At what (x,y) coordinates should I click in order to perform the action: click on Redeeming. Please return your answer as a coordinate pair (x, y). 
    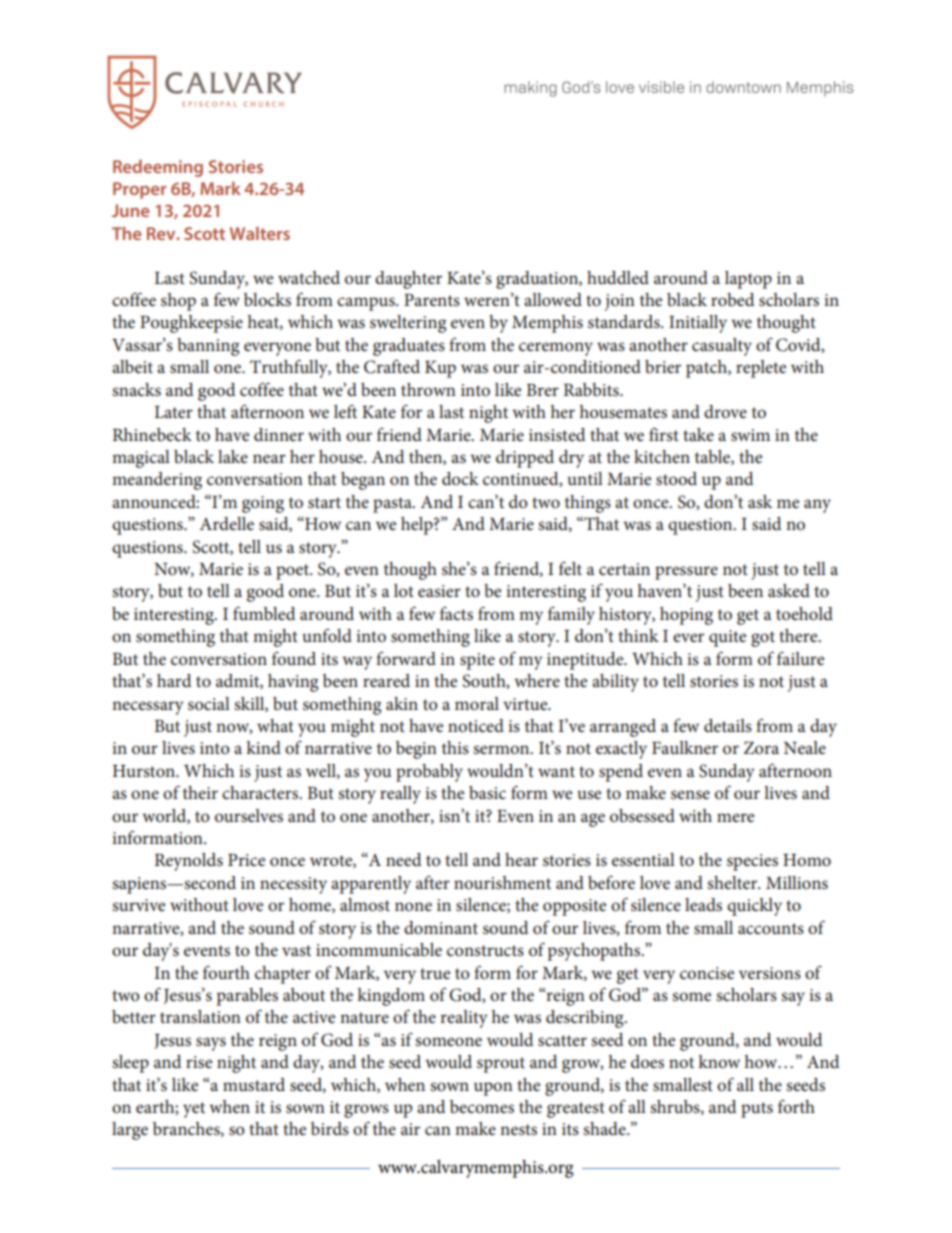
    Looking at the image, I should click on (158, 168).
